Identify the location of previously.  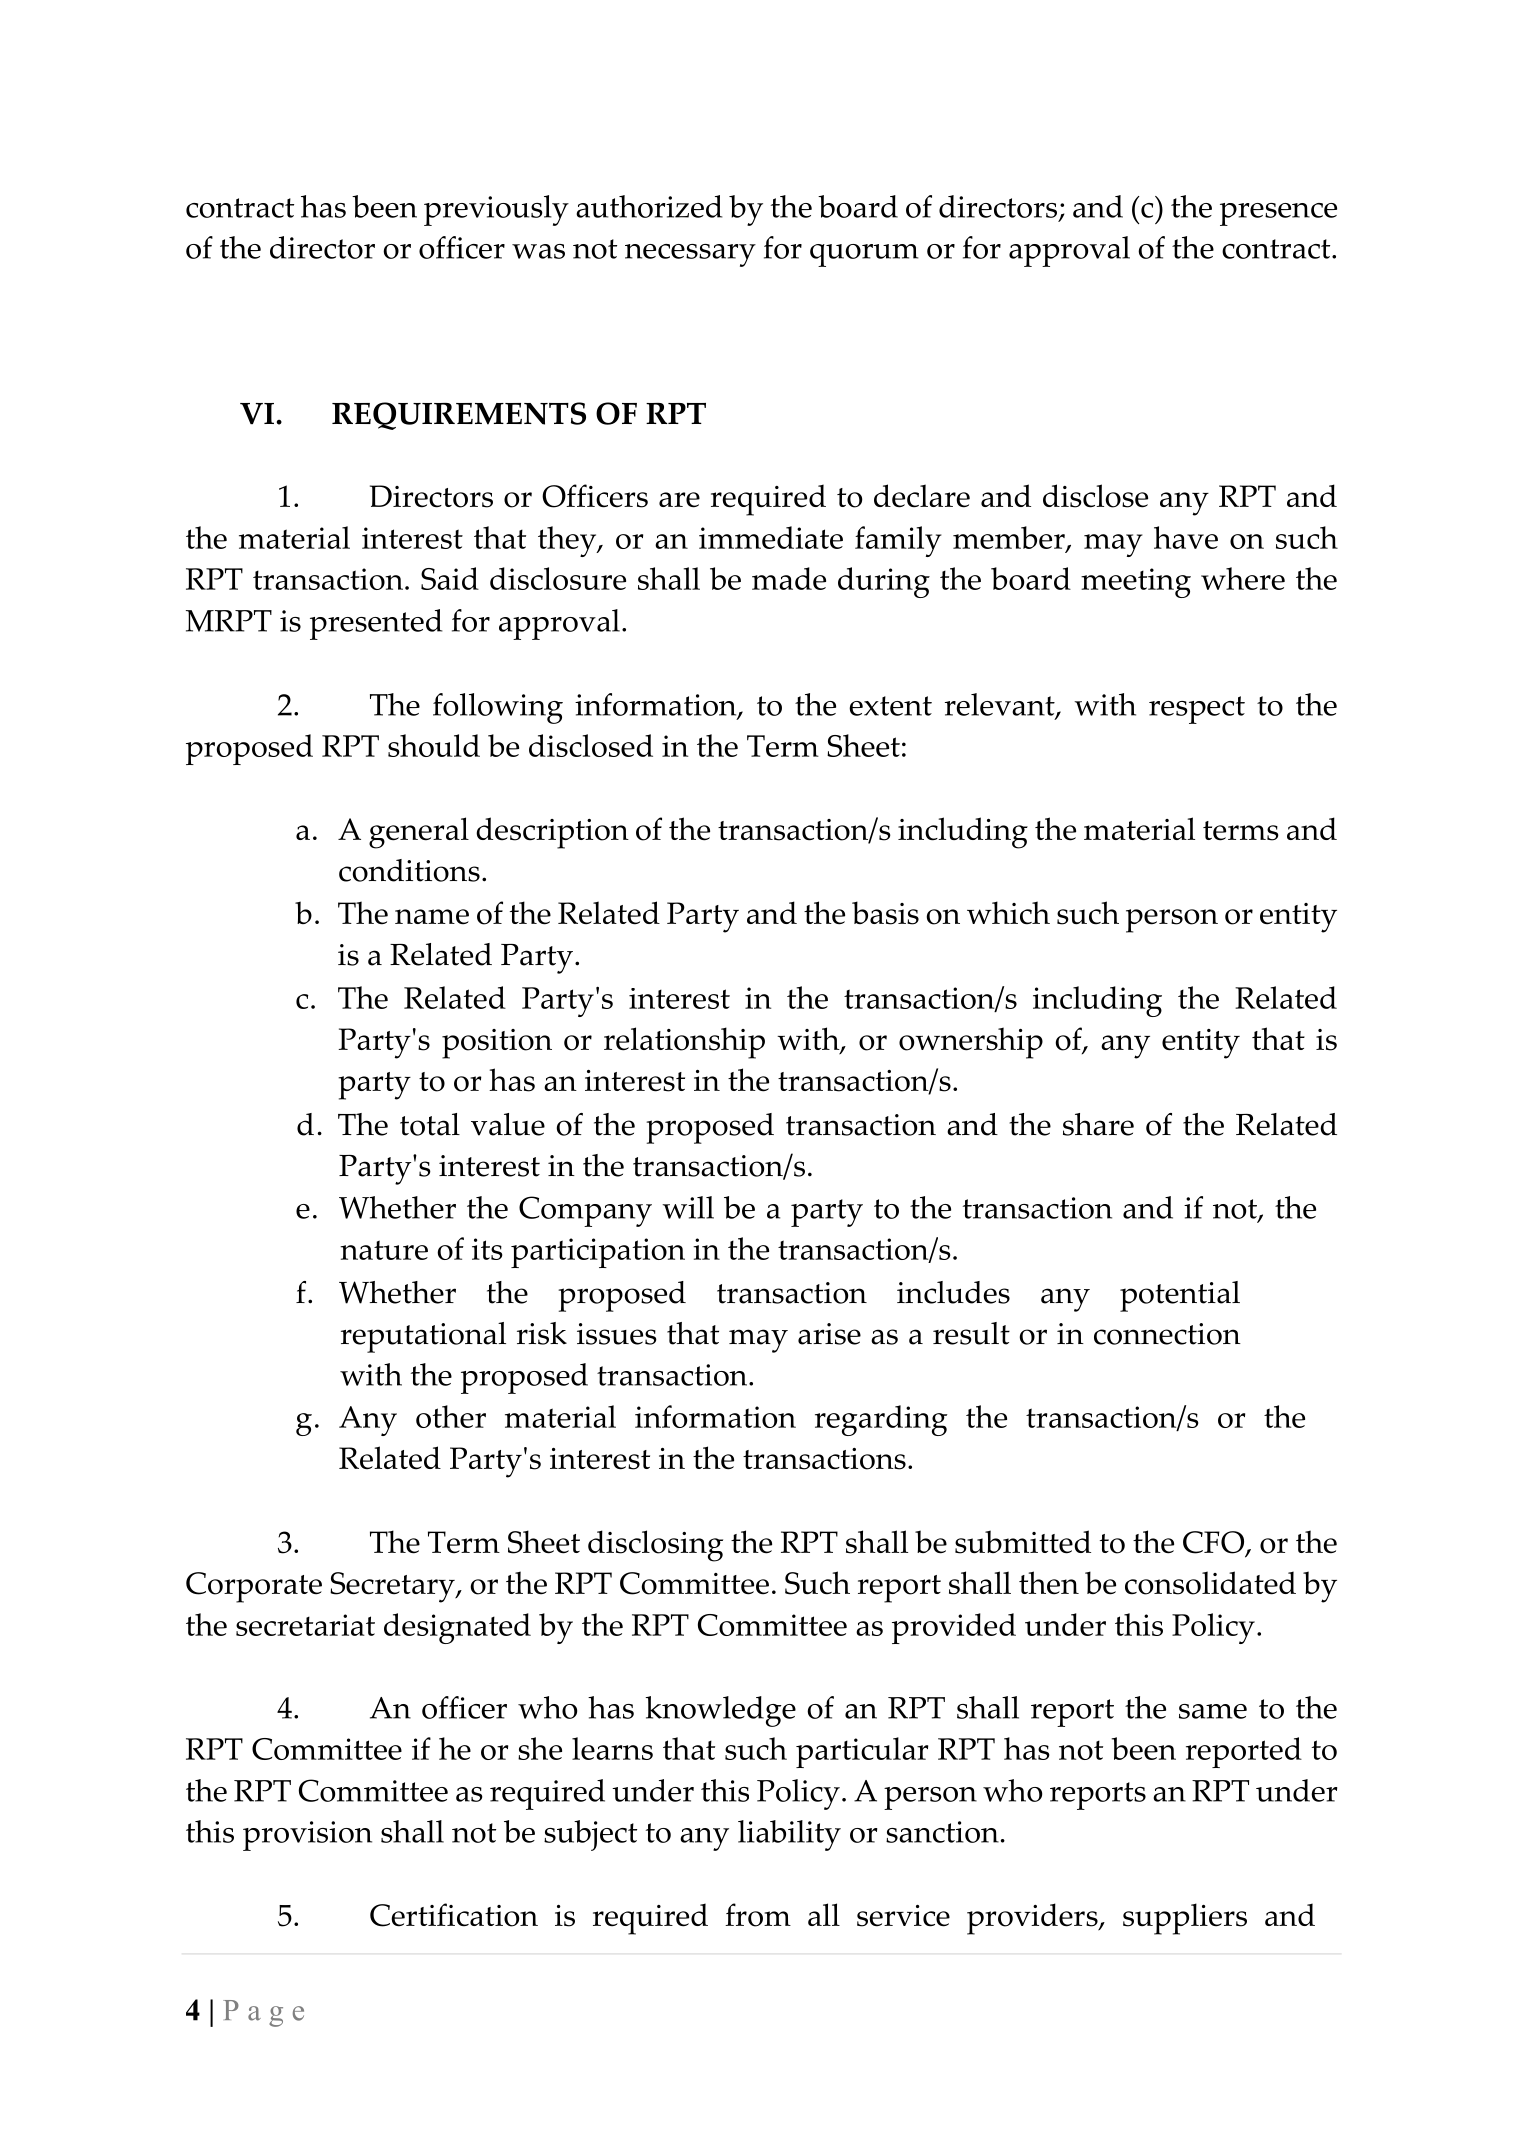
(496, 210).
